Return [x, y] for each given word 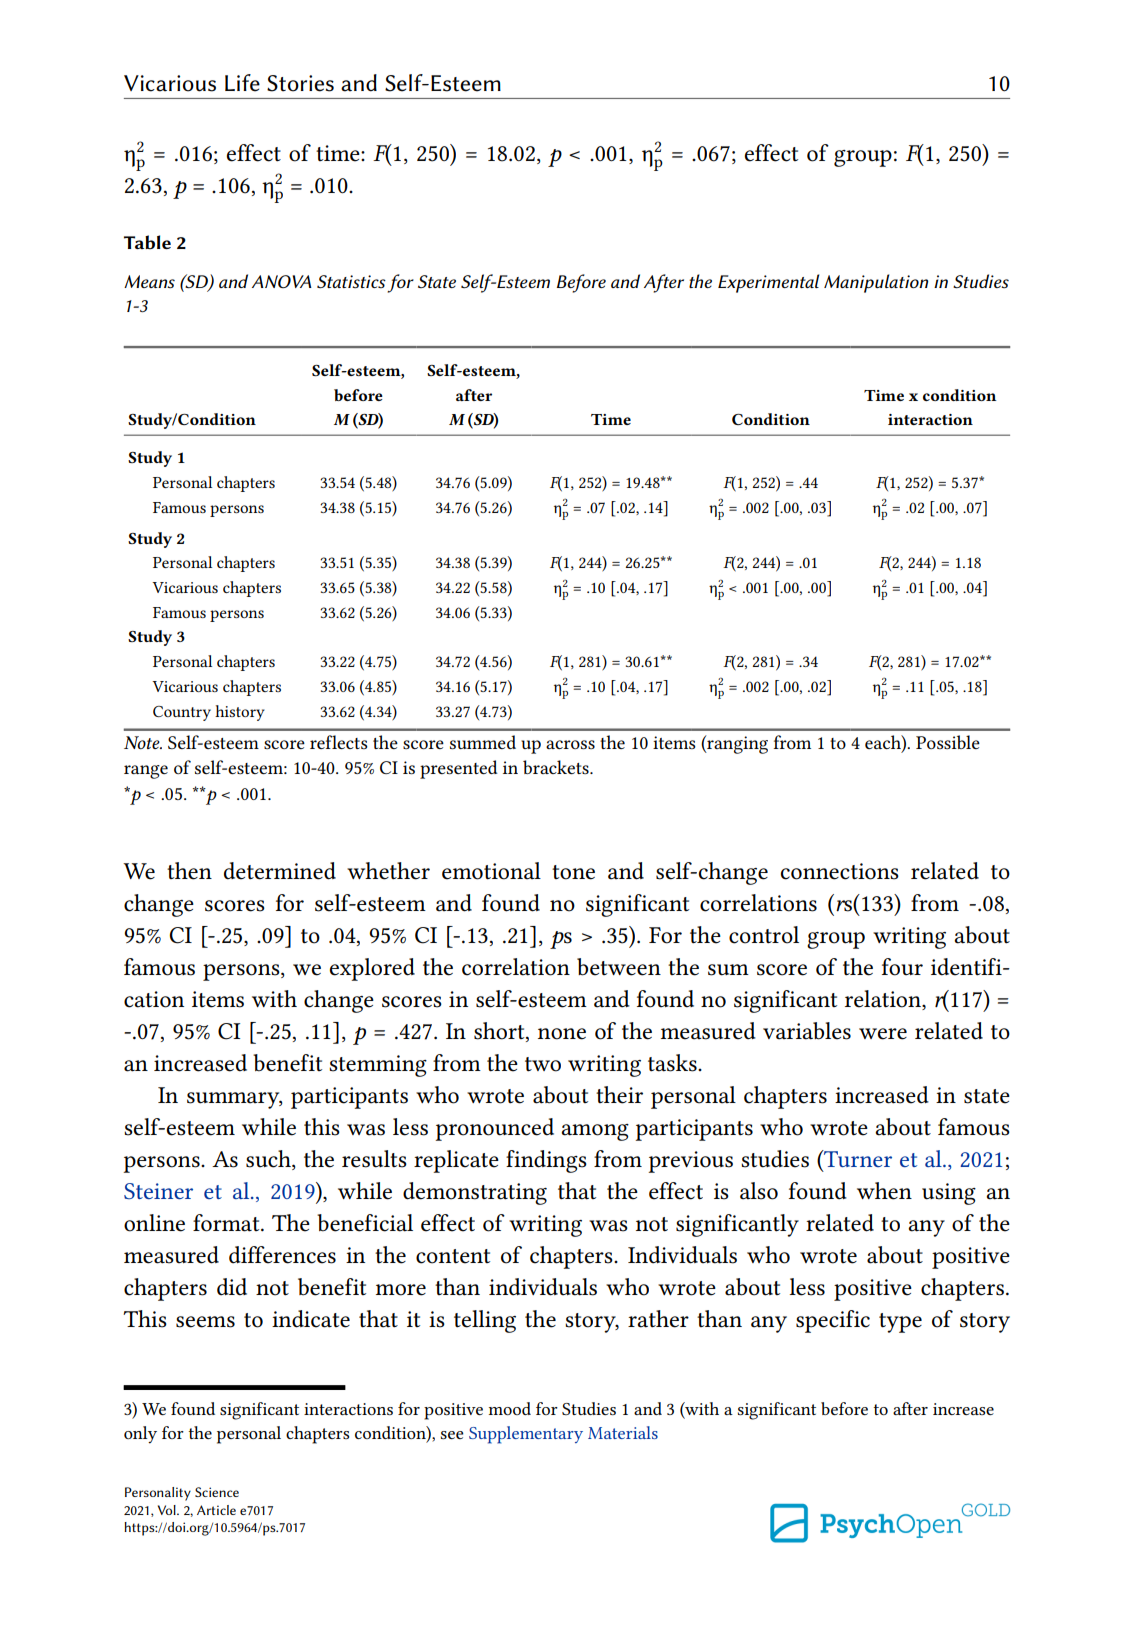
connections [840, 871]
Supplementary [526, 1435]
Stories [300, 83]
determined [280, 871]
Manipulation [876, 283]
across [570, 744]
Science [217, 1492]
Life [242, 83]
